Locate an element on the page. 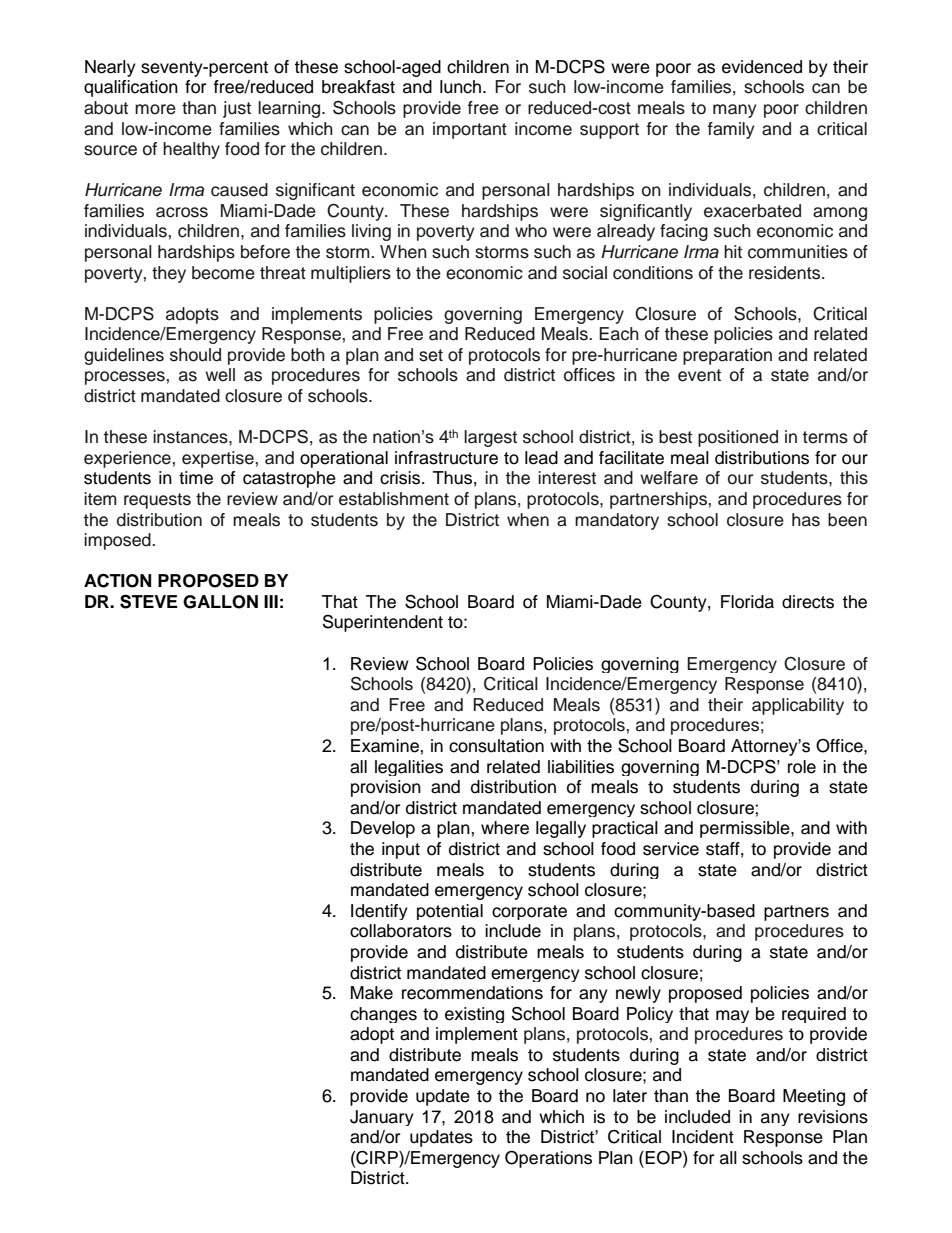 This page has width=952, height=1233. instances is located at coordinates (191, 437).
